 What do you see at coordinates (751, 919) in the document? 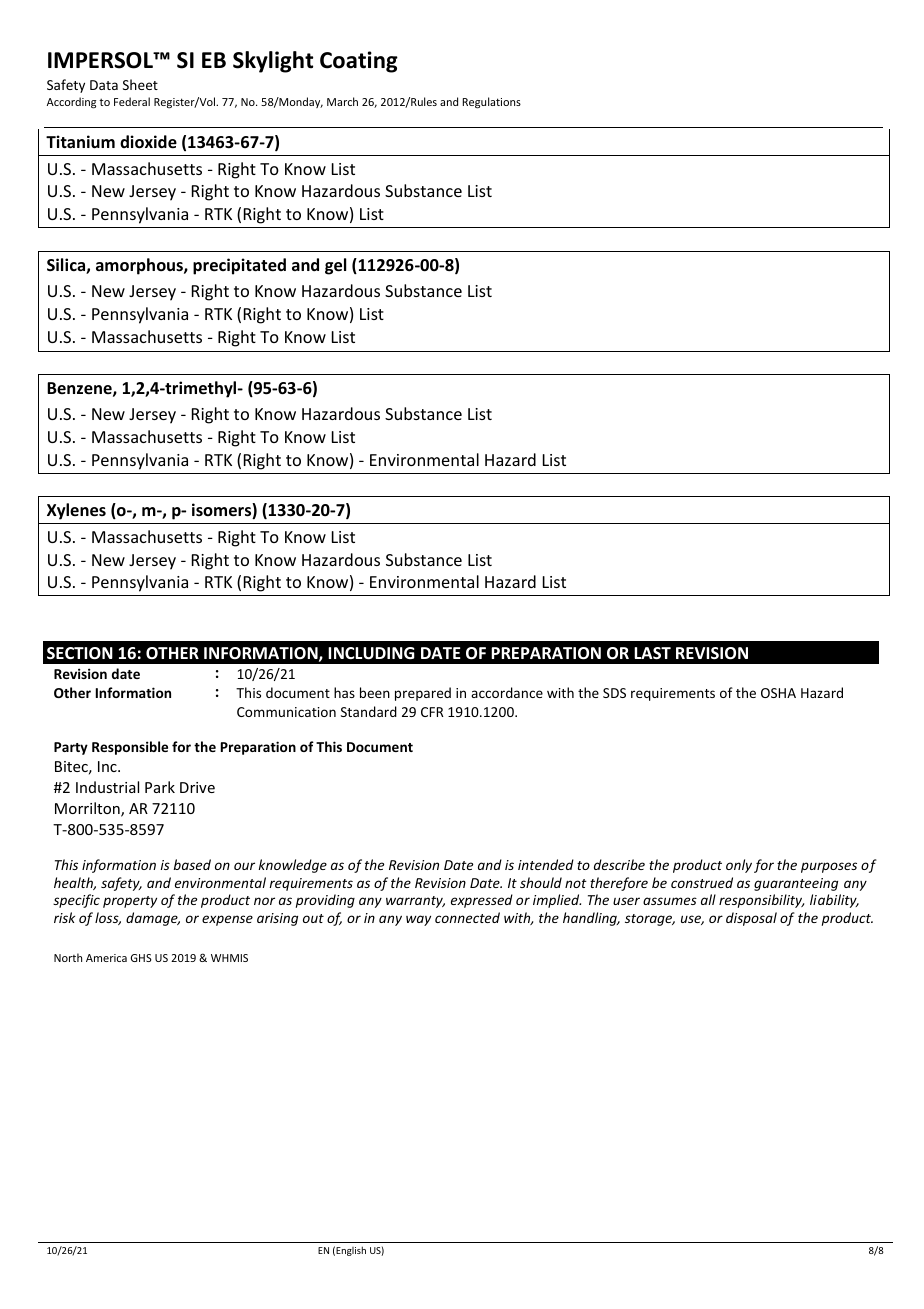
I see `disposal` at bounding box center [751, 919].
